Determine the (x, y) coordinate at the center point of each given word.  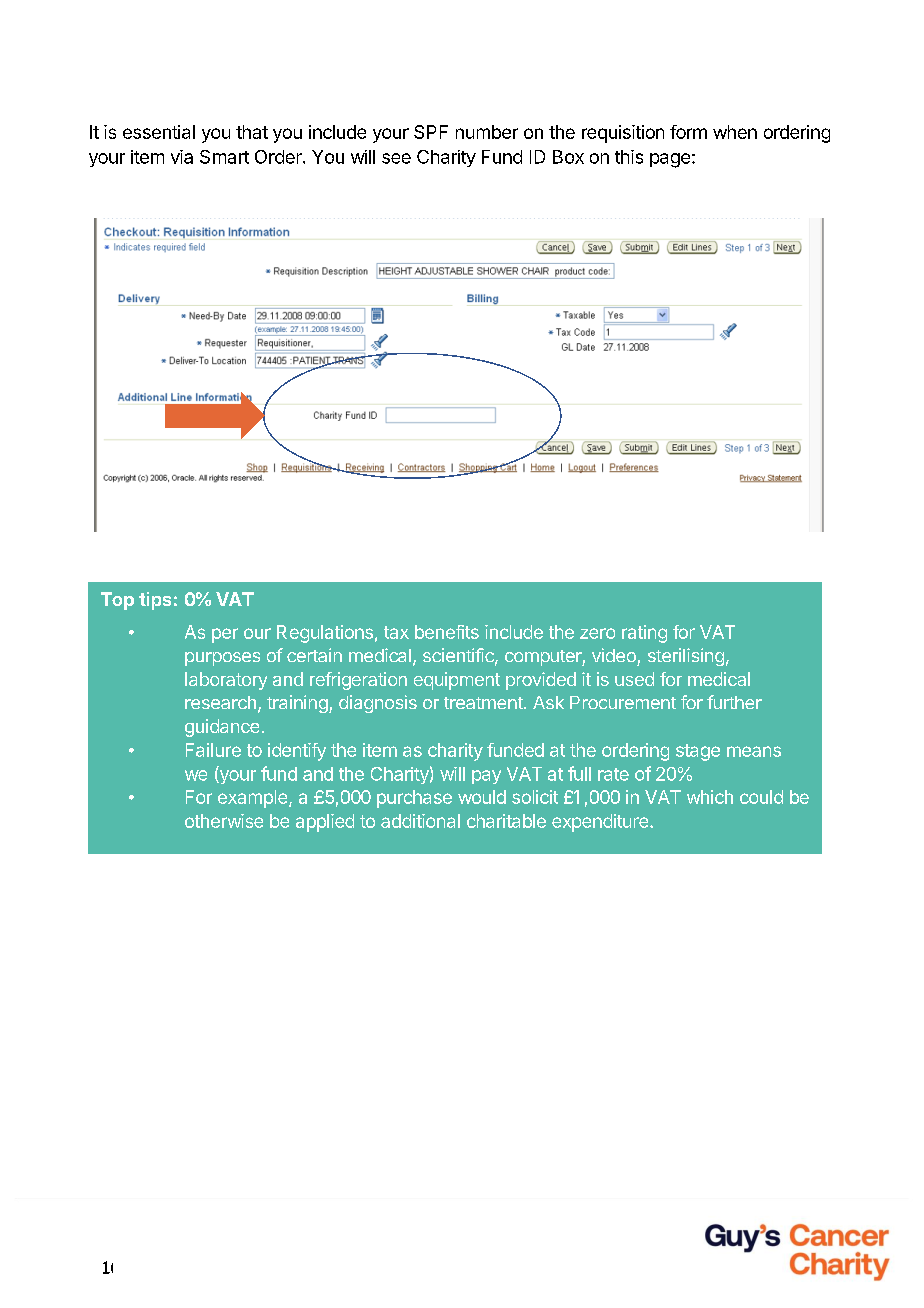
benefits (447, 632)
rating (644, 634)
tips (155, 601)
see (396, 158)
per (225, 635)
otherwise (224, 821)
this (629, 157)
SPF (431, 132)
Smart (224, 157)
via (182, 157)
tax (396, 632)
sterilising (686, 657)
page (670, 160)
